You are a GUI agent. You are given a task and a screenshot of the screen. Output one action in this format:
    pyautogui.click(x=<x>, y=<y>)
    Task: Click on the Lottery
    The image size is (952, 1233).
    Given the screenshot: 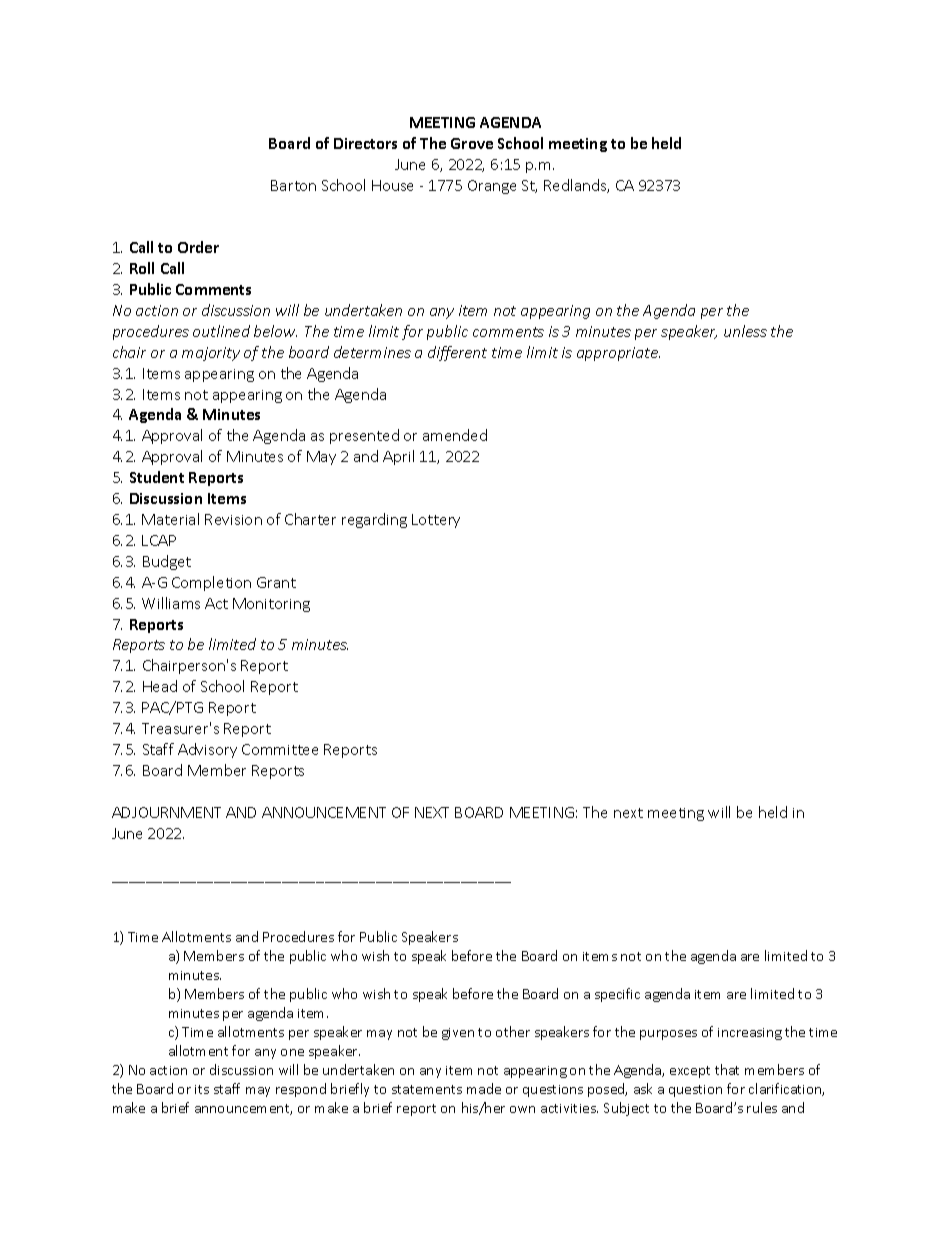 What is the action you would take?
    pyautogui.click(x=436, y=521)
